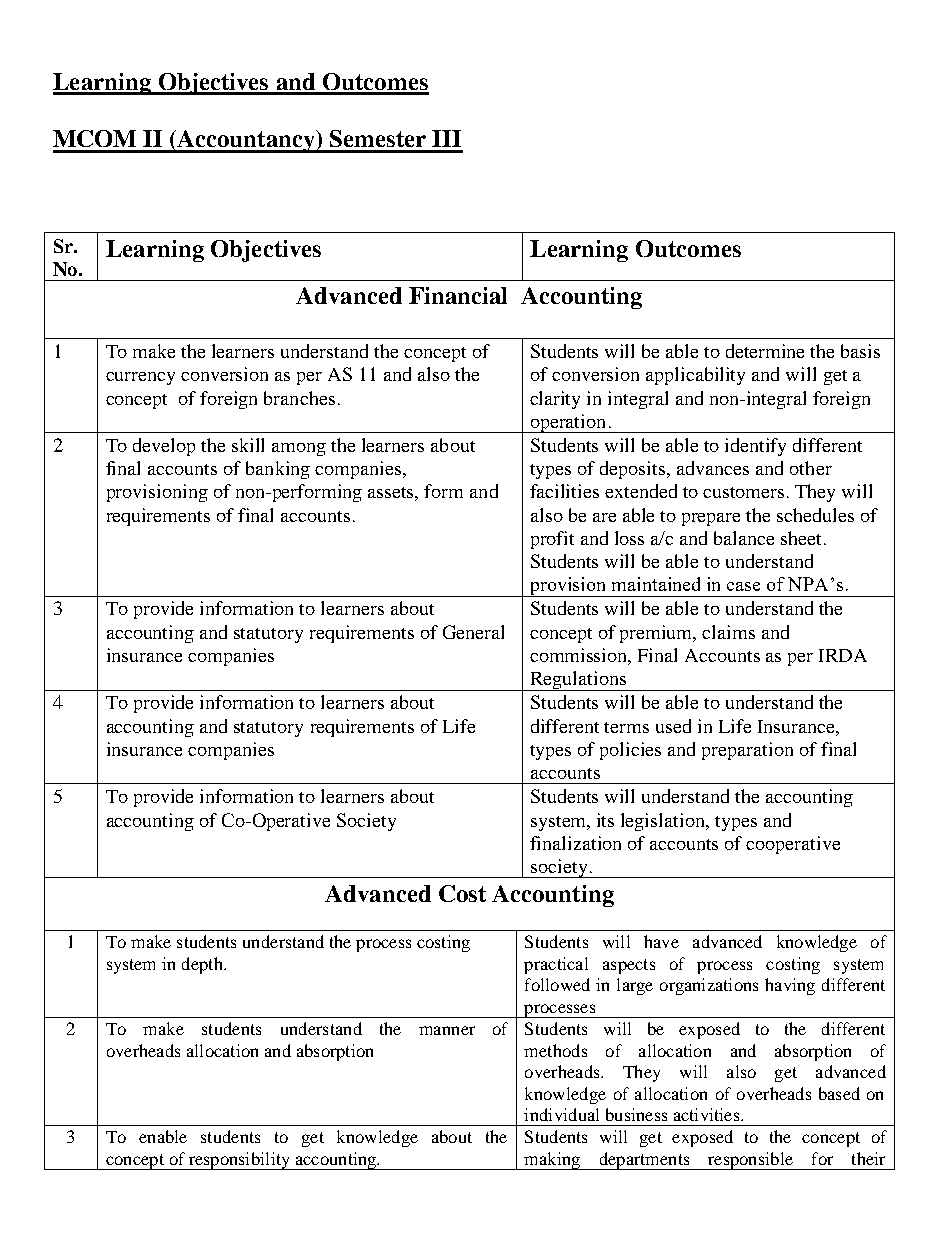  What do you see at coordinates (473, 632) in the image?
I see `General` at bounding box center [473, 632].
